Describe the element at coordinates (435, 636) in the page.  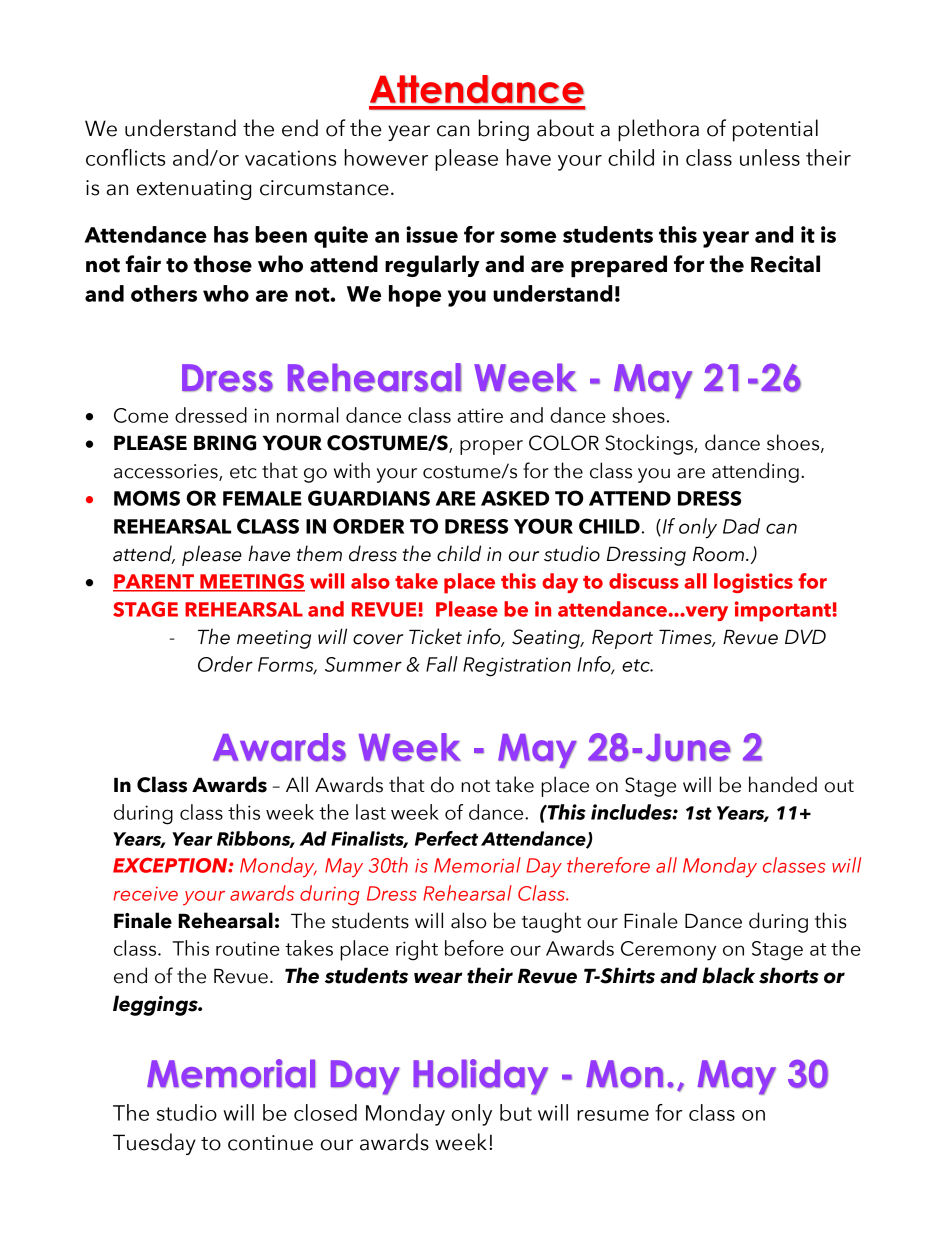
I see `Ticket` at that location.
